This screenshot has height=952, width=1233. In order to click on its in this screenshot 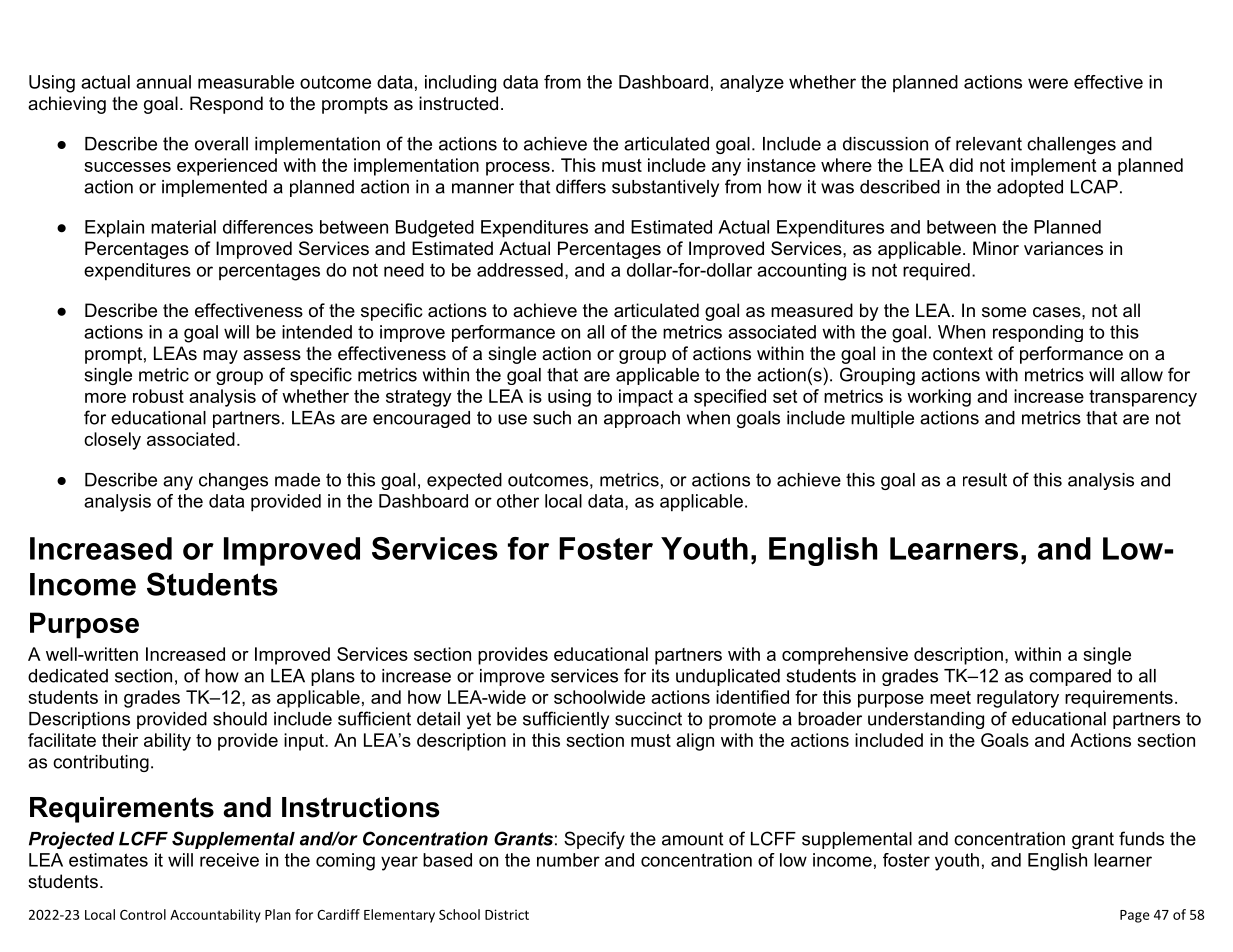, I will do `click(660, 676)`.
